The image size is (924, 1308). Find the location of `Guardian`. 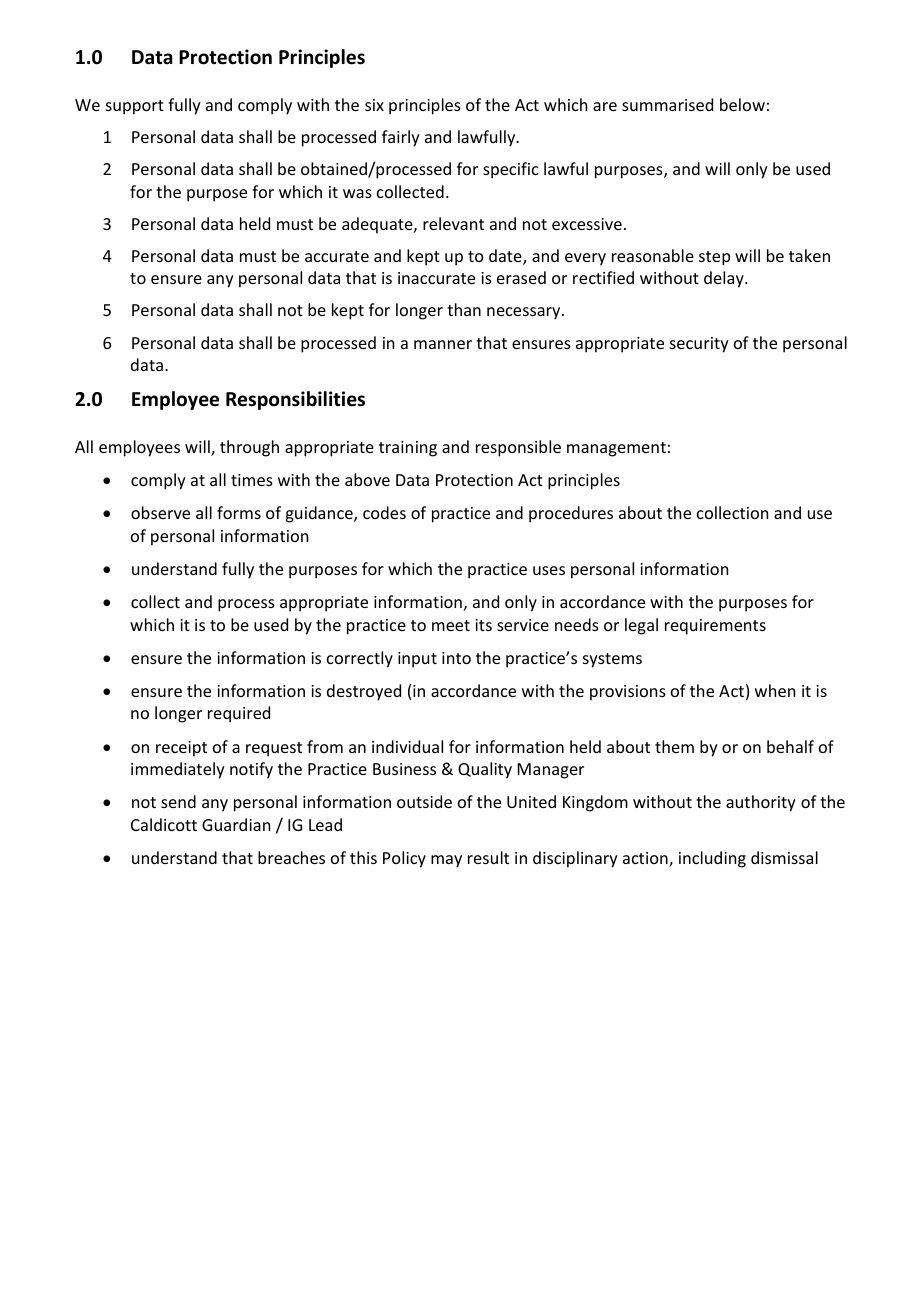

Guardian is located at coordinates (236, 824).
